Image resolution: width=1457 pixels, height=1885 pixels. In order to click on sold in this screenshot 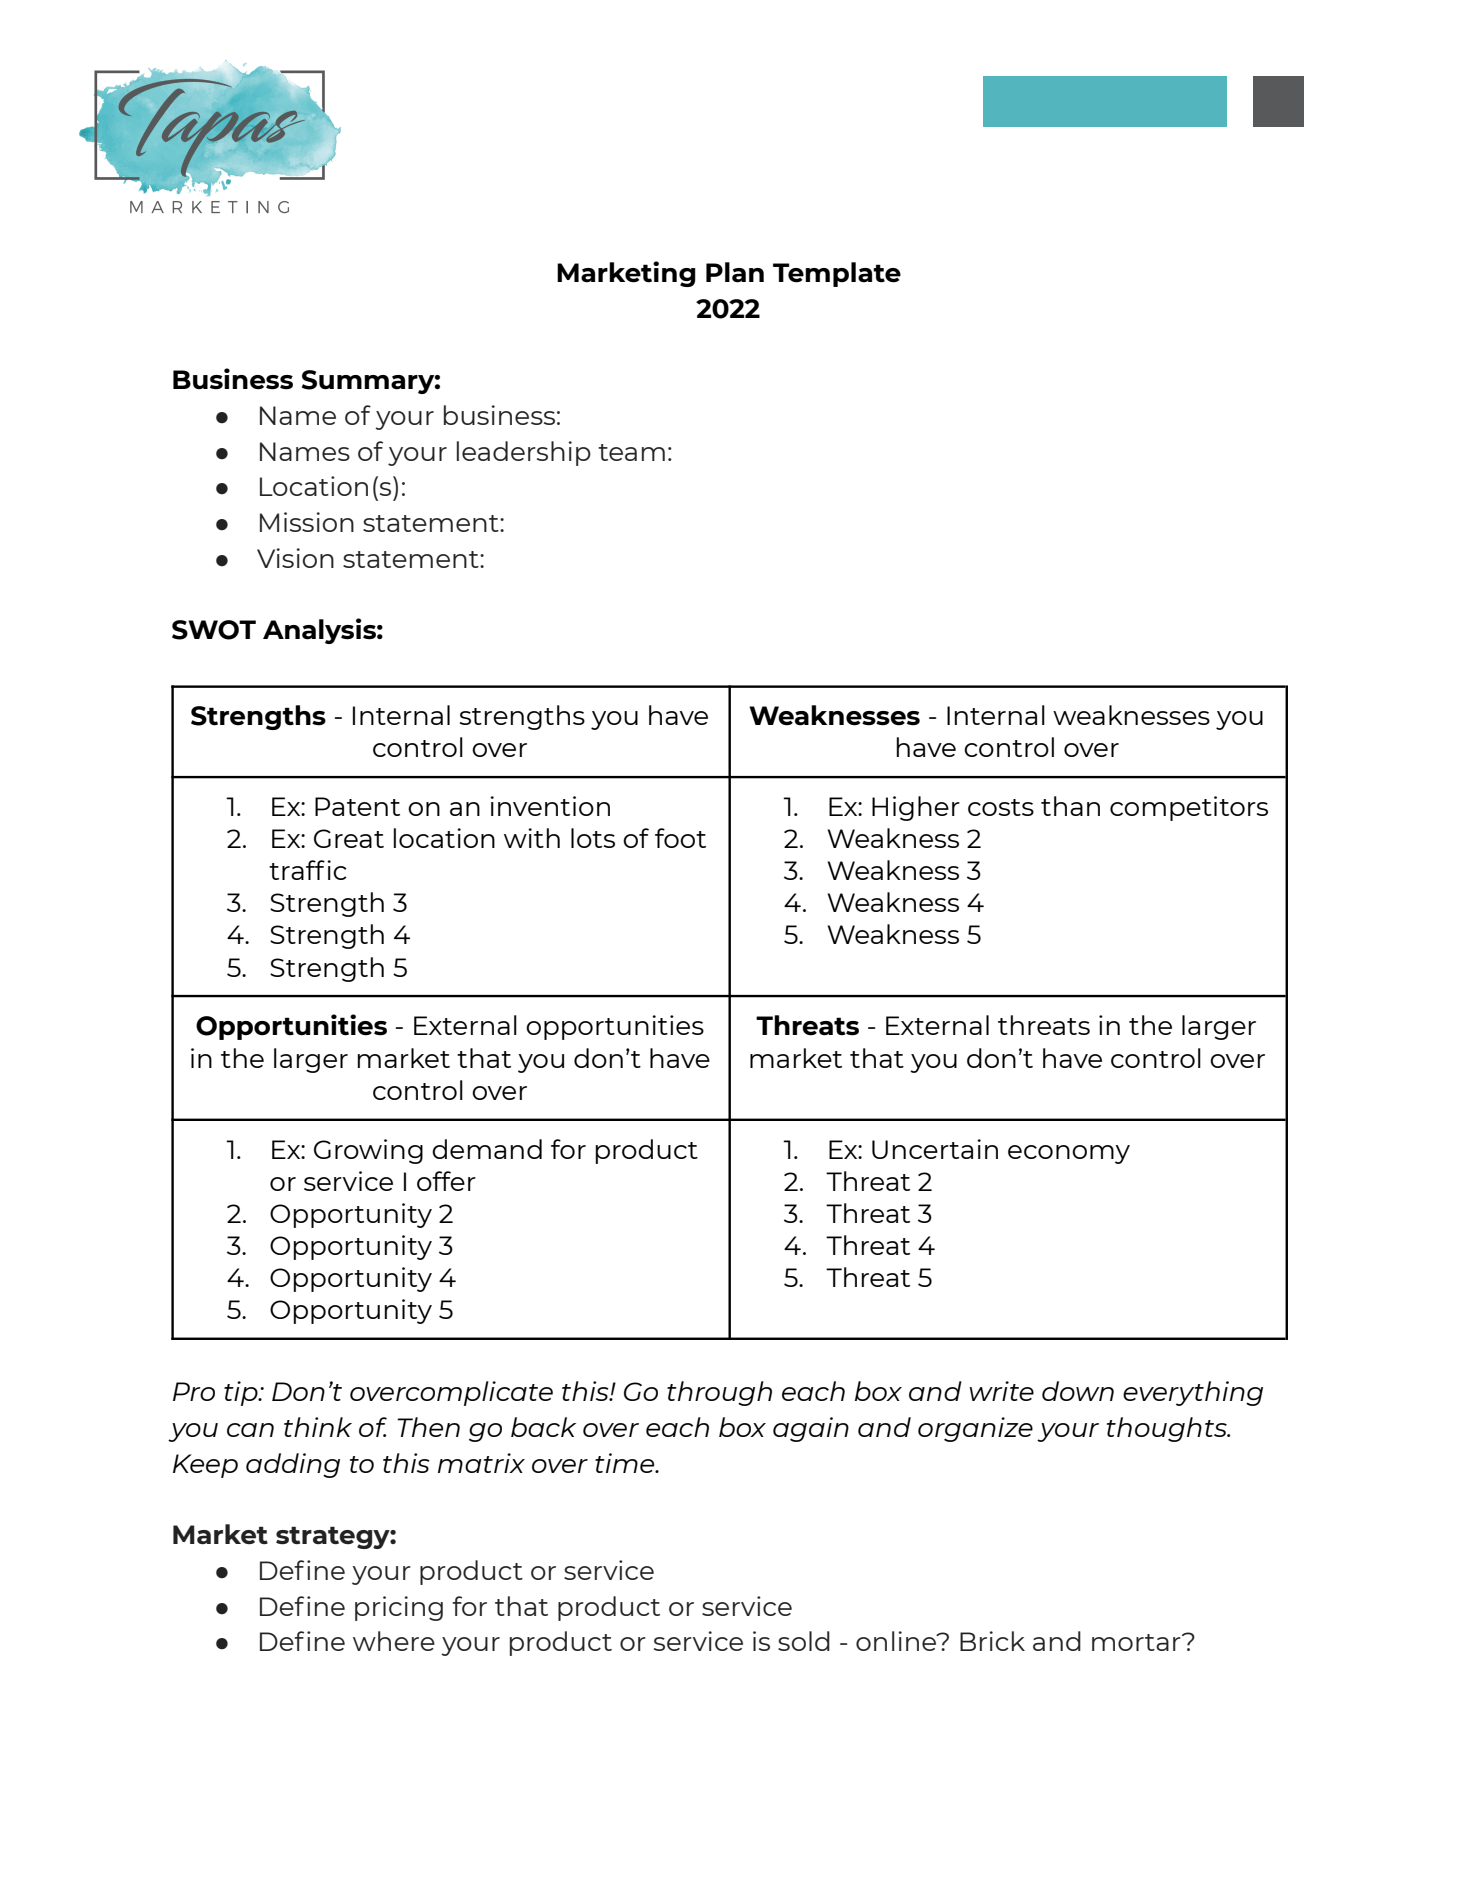, I will do `click(804, 1641)`.
